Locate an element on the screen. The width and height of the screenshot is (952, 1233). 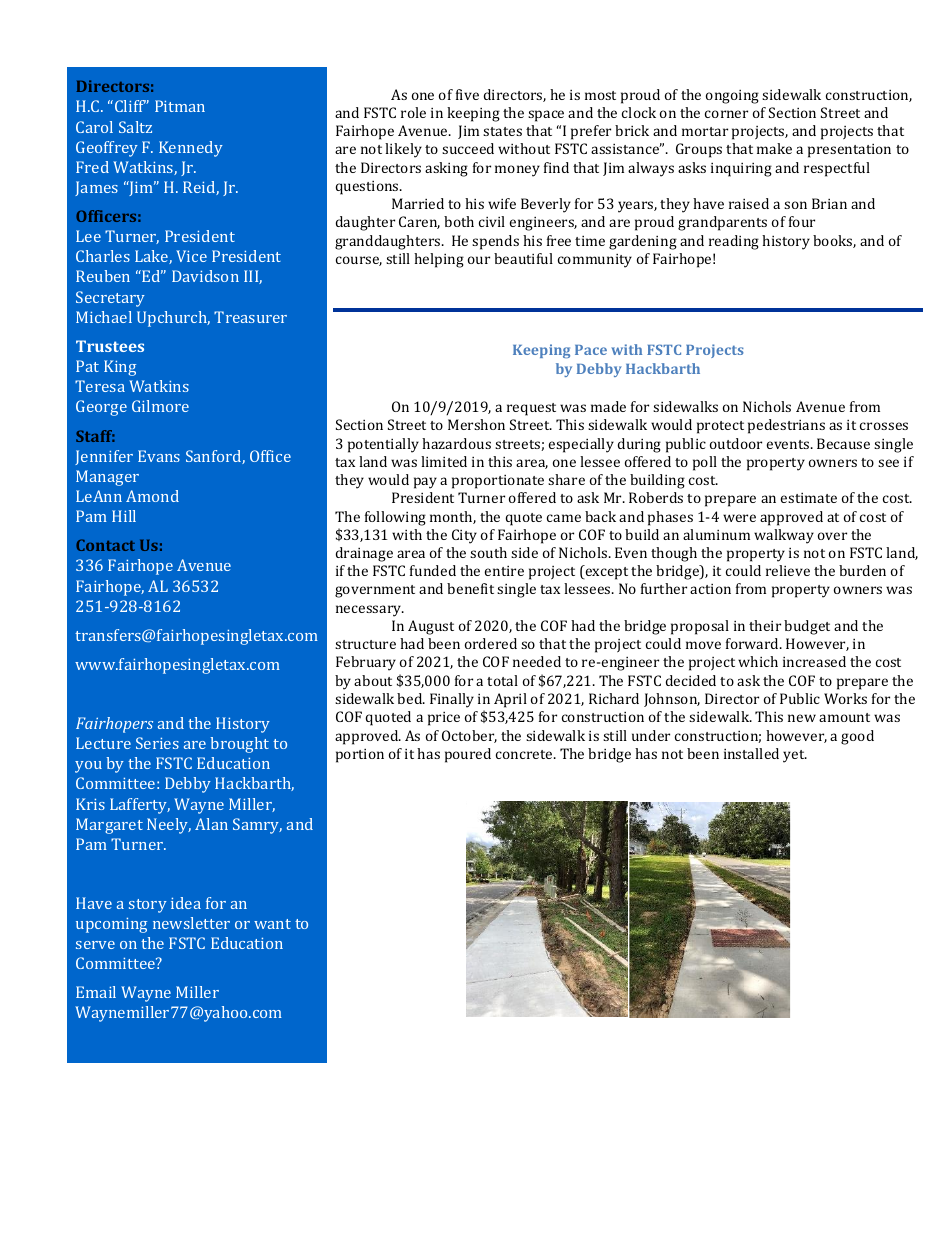
Evans is located at coordinates (159, 456).
